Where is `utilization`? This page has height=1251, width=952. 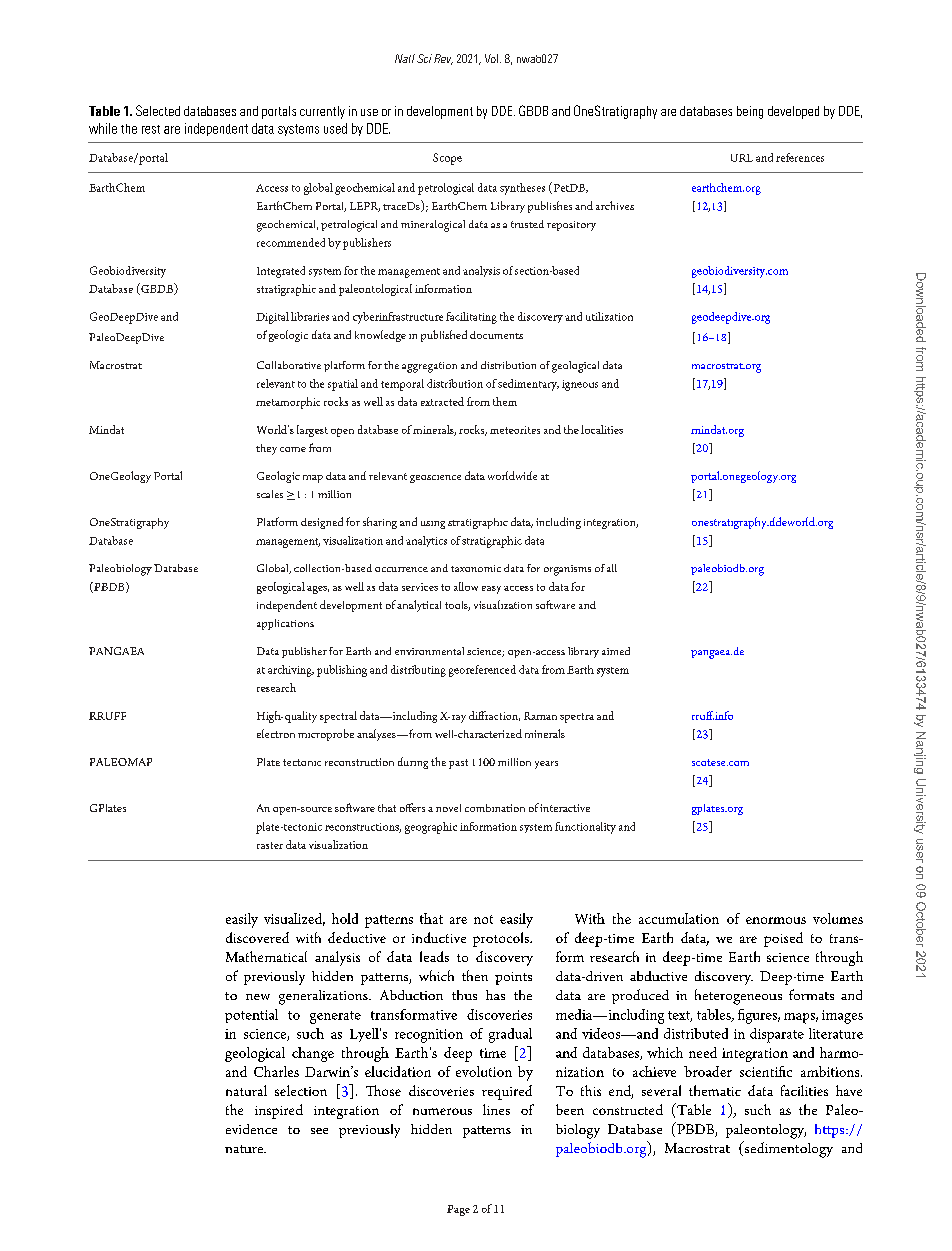
utilization is located at coordinates (609, 316).
